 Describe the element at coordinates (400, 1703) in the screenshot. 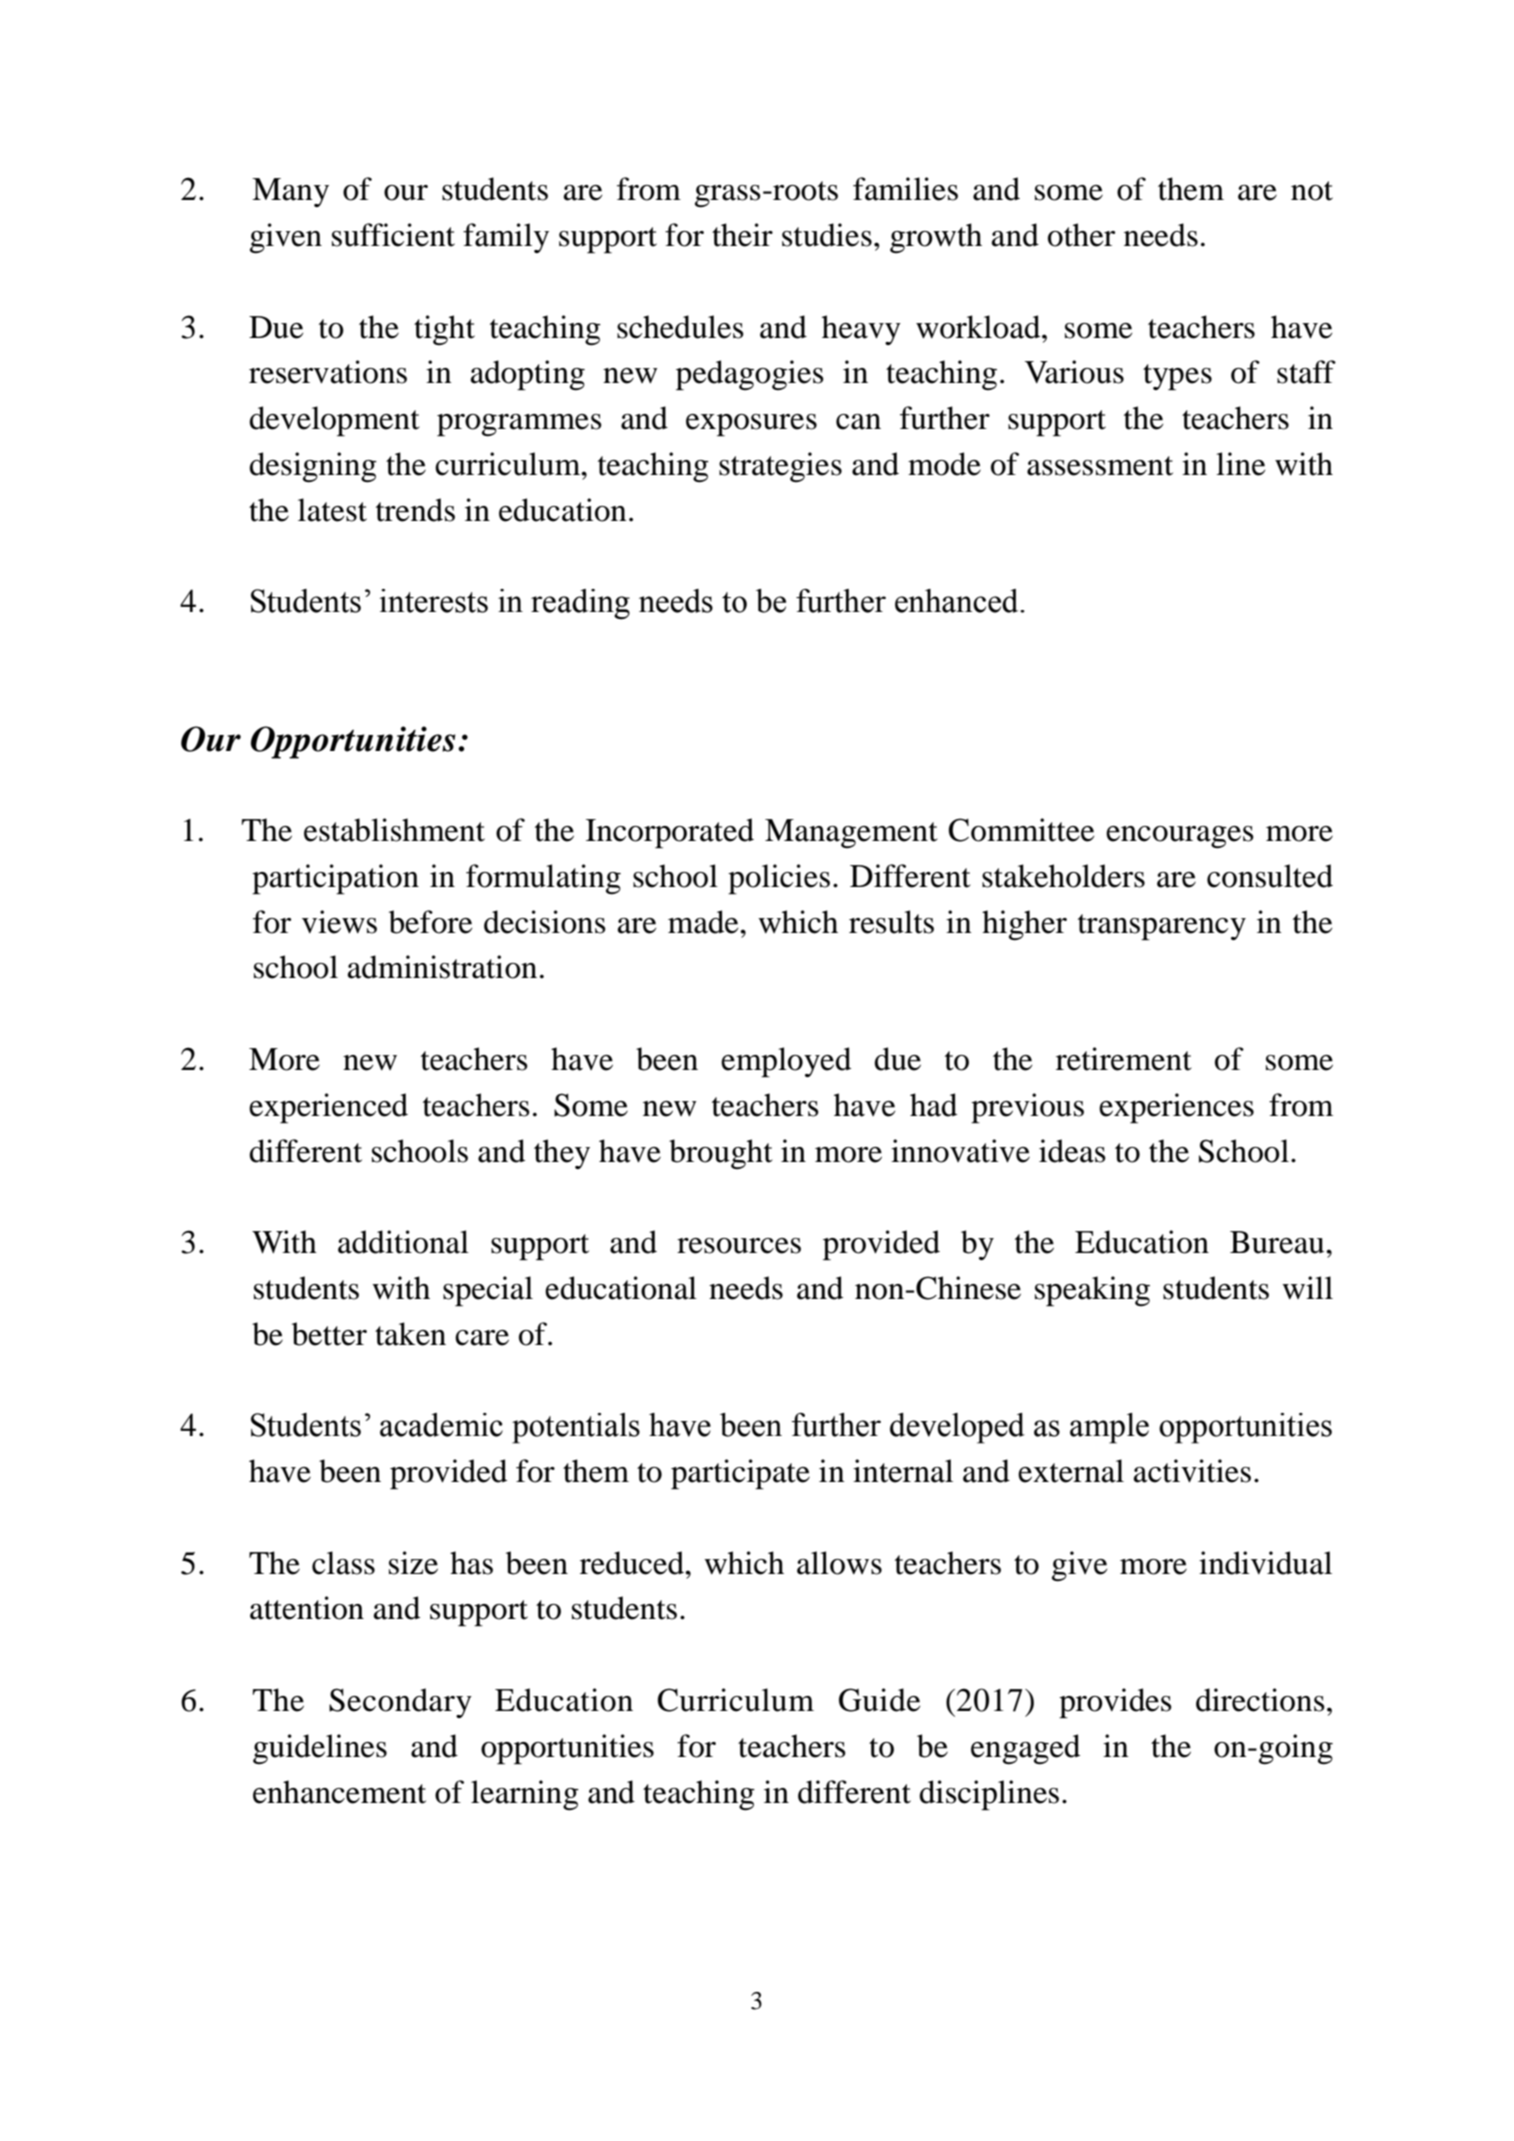

I see `Secondary` at that location.
